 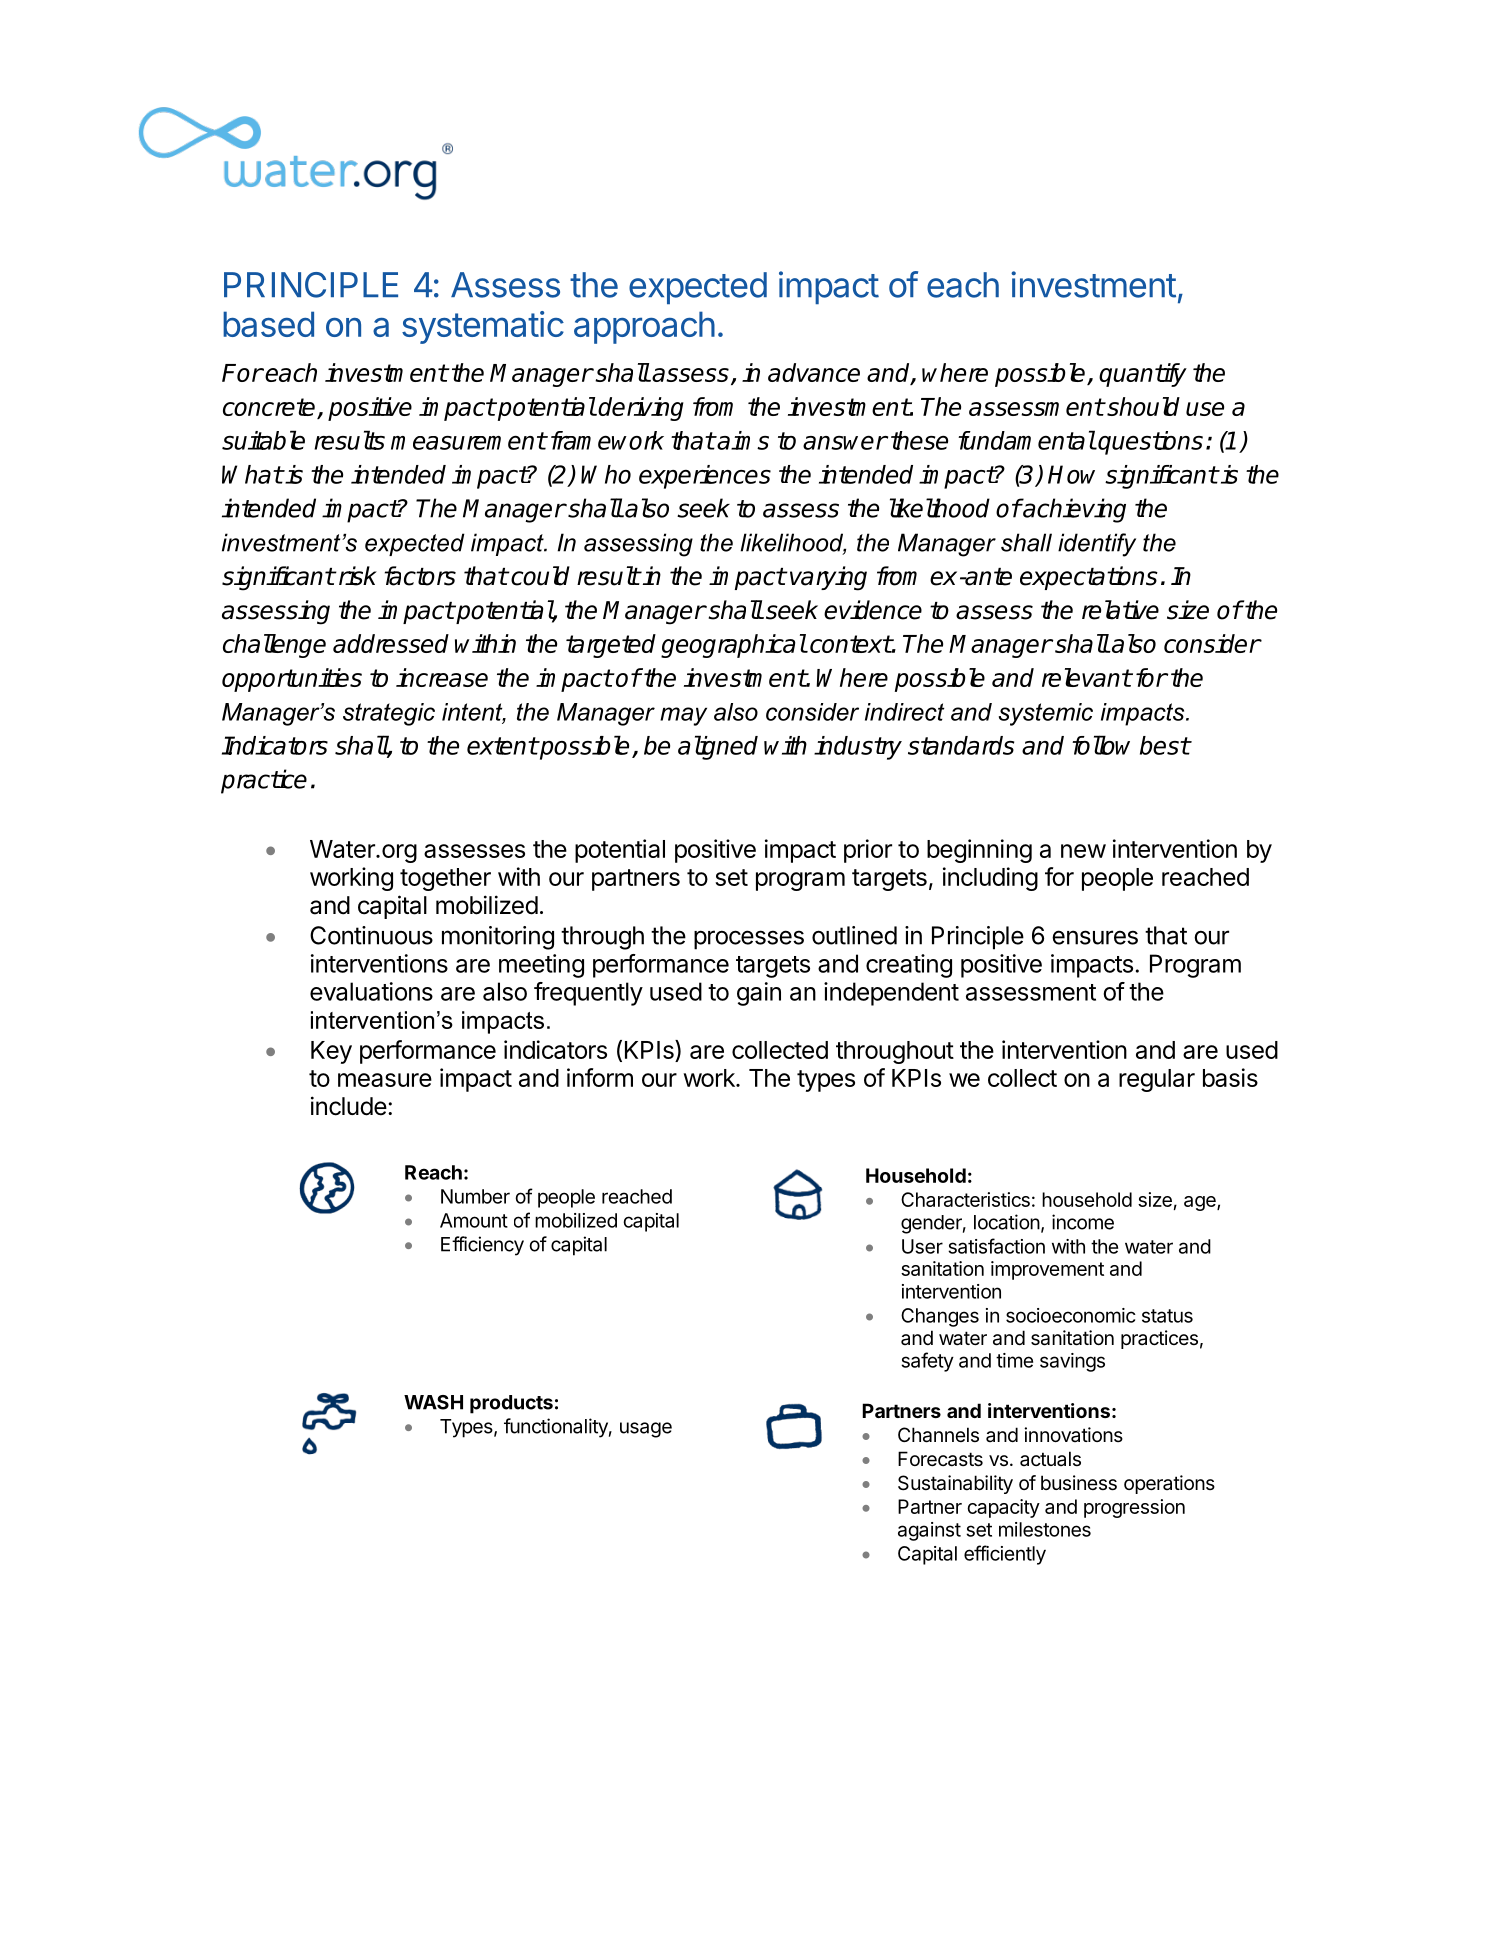 I want to click on WASH, so click(x=433, y=1402).
